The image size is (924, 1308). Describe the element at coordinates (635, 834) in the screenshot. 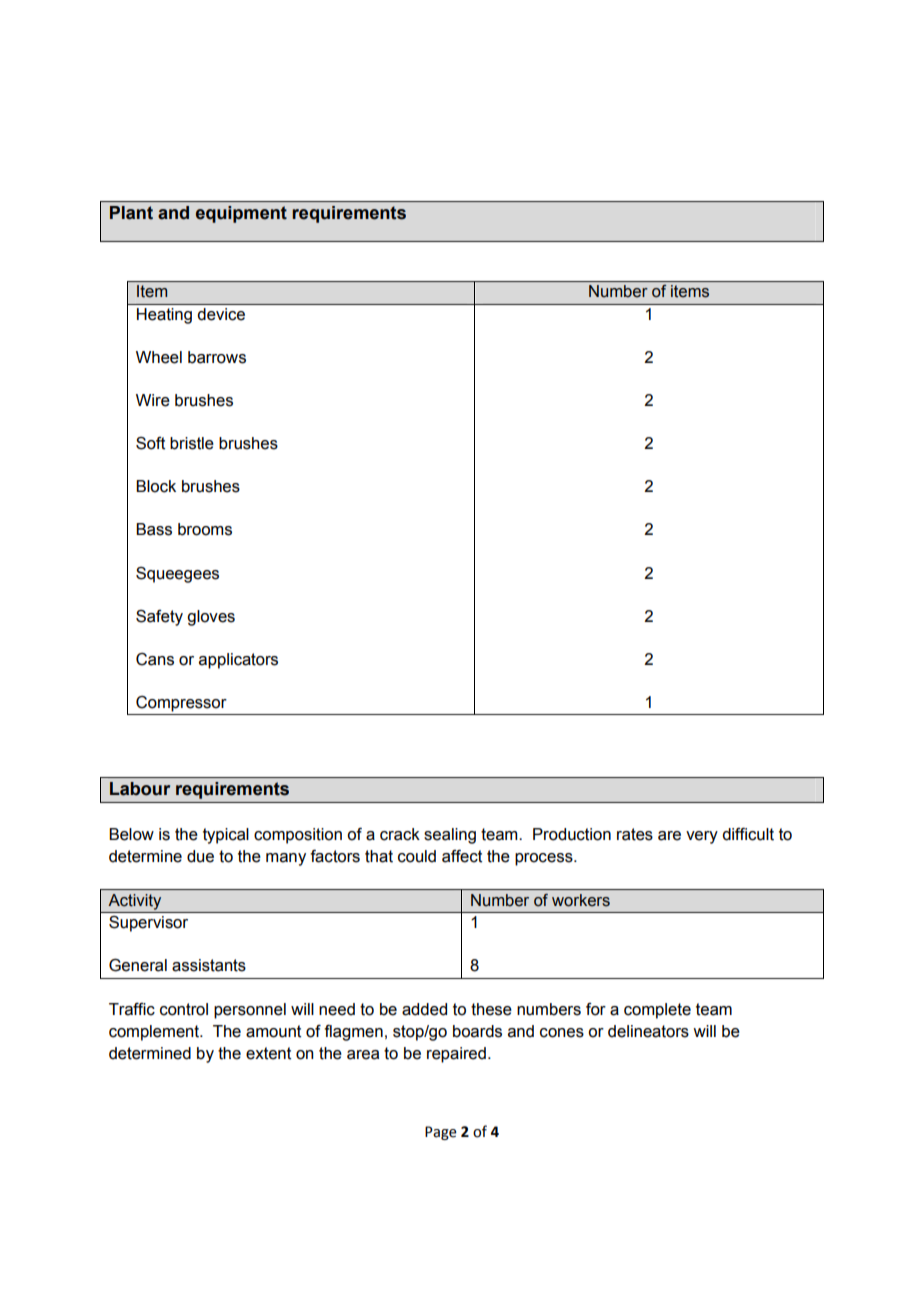

I see `rates` at that location.
